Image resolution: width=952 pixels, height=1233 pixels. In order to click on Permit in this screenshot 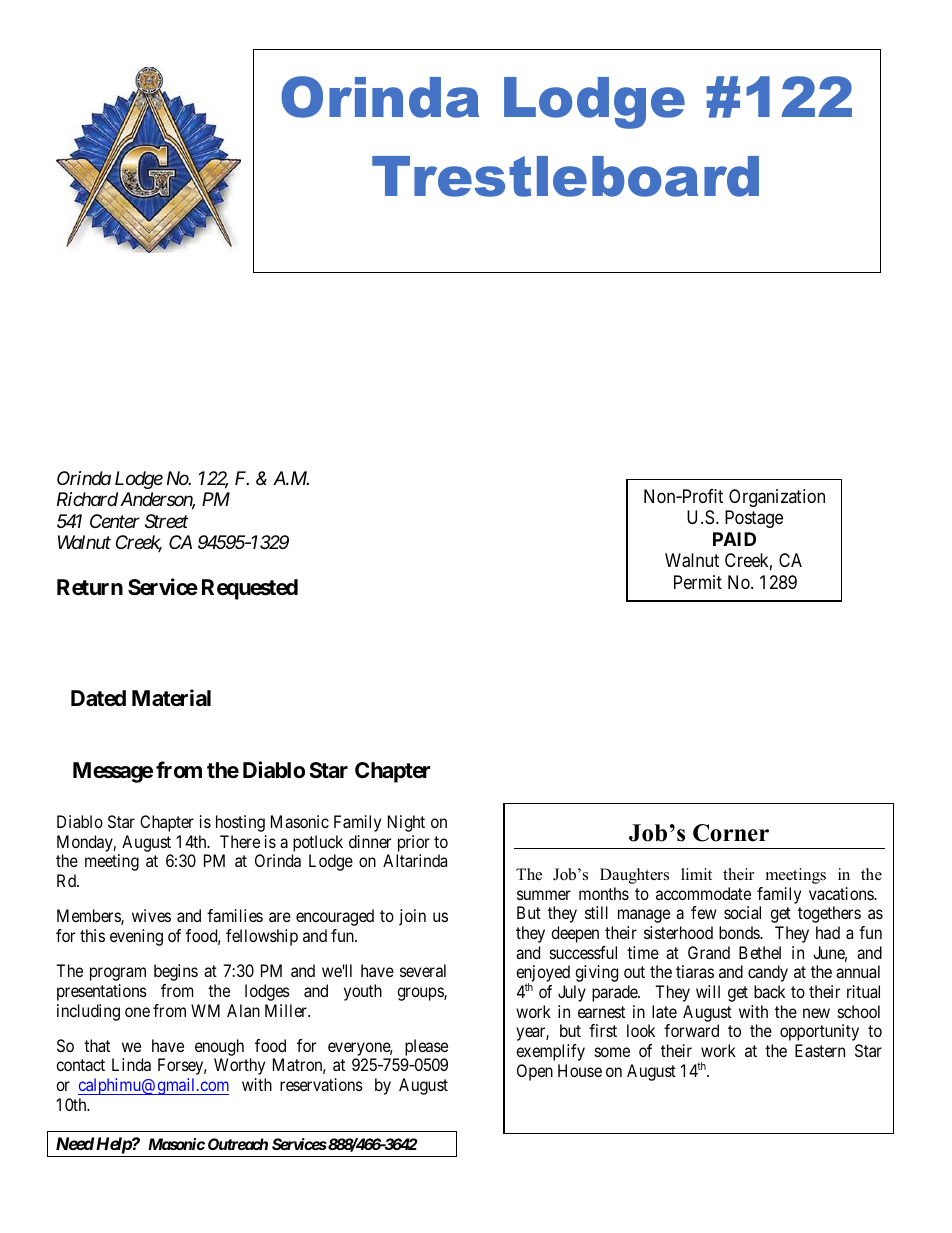, I will do `click(698, 582)`.
